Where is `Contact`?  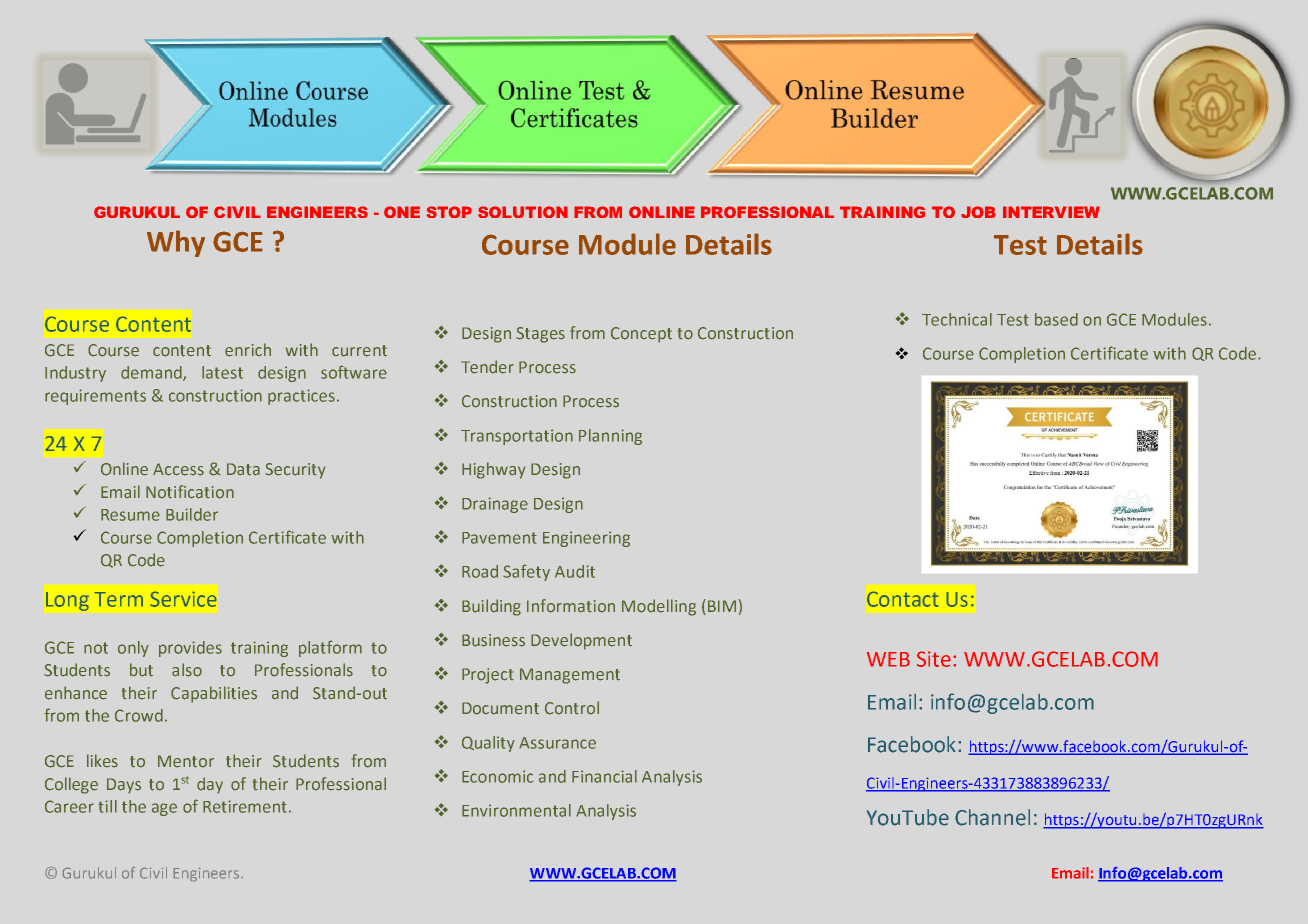
Contact is located at coordinates (902, 599).
